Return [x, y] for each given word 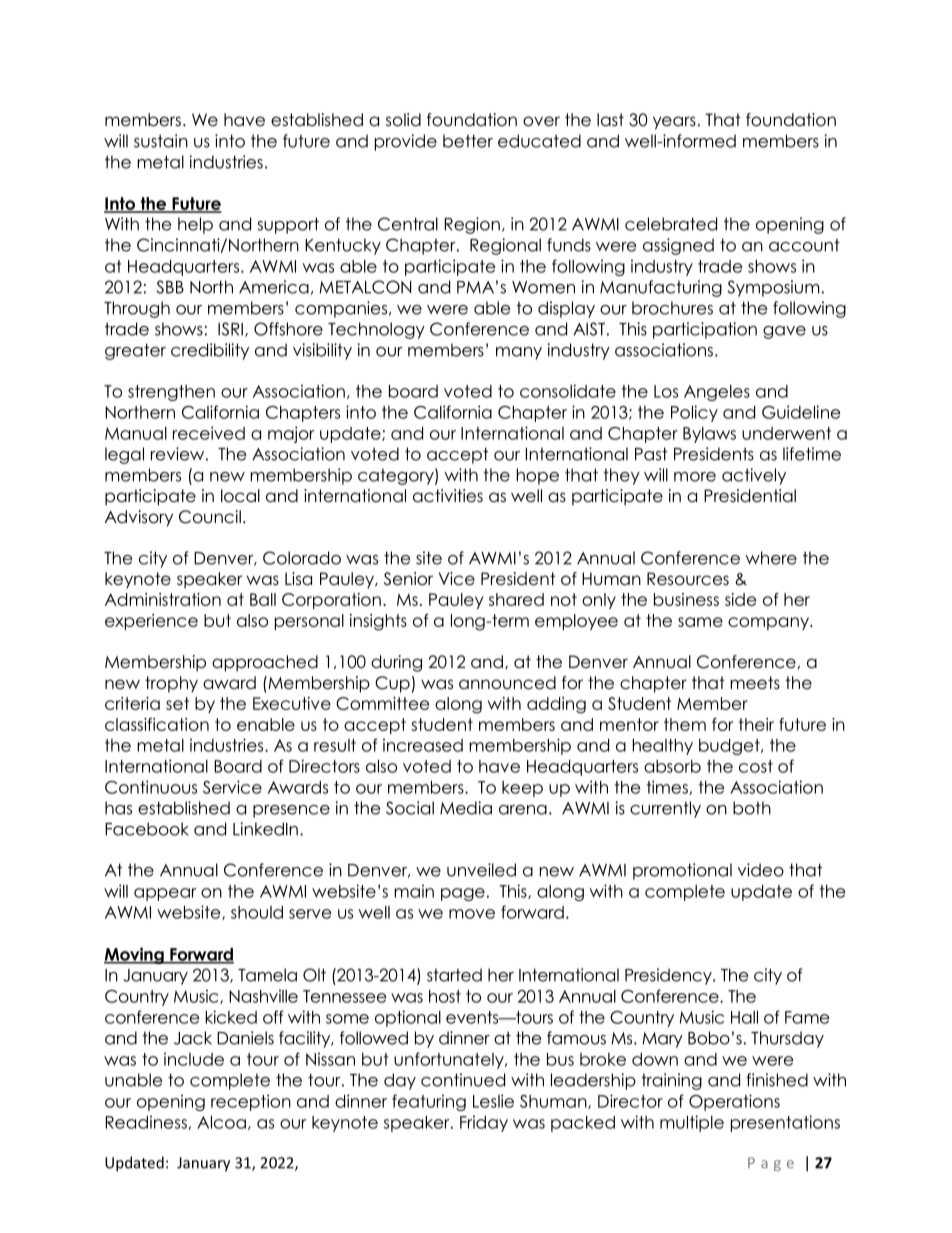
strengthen [171, 393]
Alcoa [221, 1122]
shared [516, 599]
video [761, 870]
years [674, 123]
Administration [163, 599]
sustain [161, 141]
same [700, 622]
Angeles [717, 393]
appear [165, 894]
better [468, 141]
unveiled [481, 870]
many [519, 353]
